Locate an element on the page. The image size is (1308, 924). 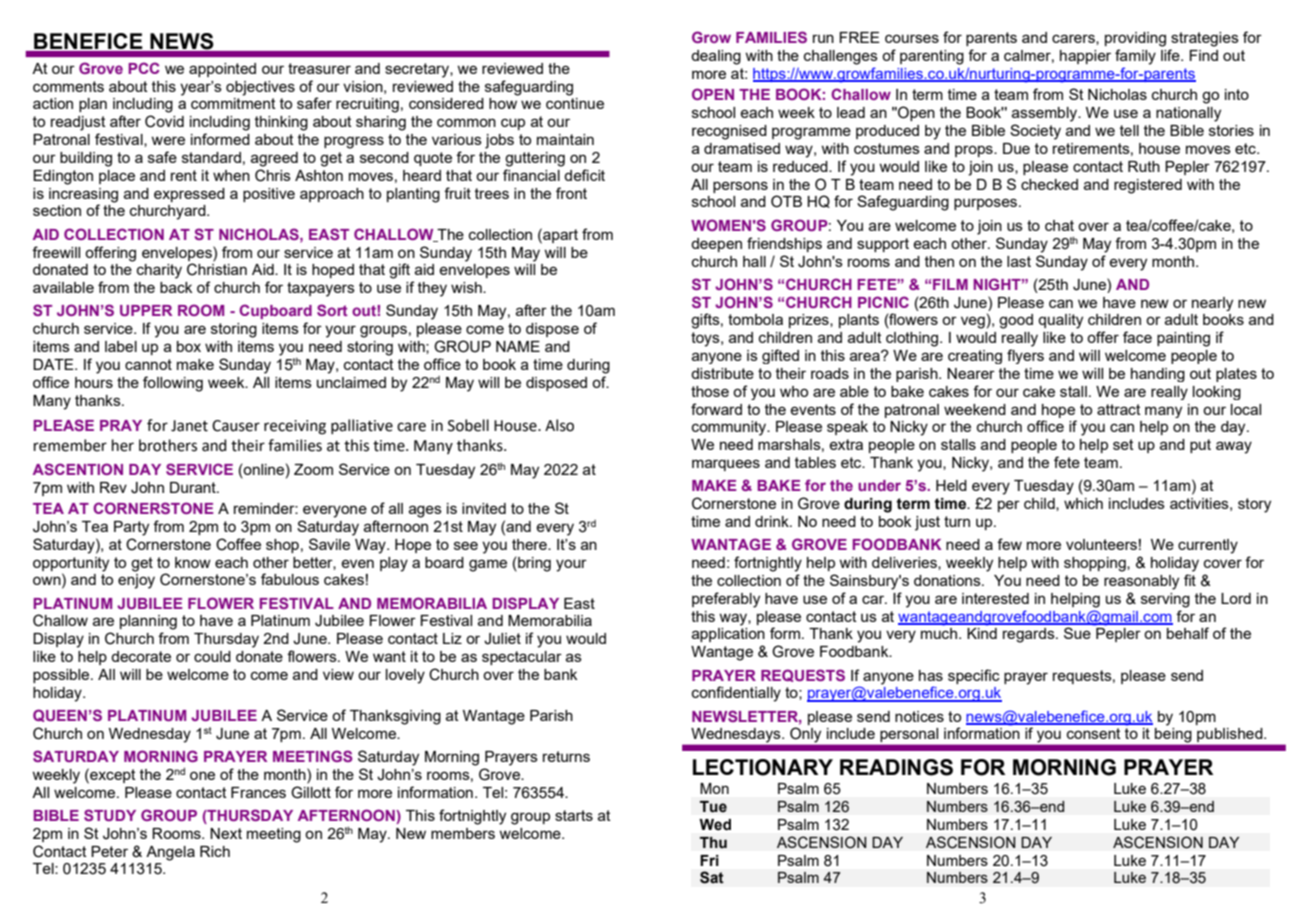
know is located at coordinates (193, 562).
